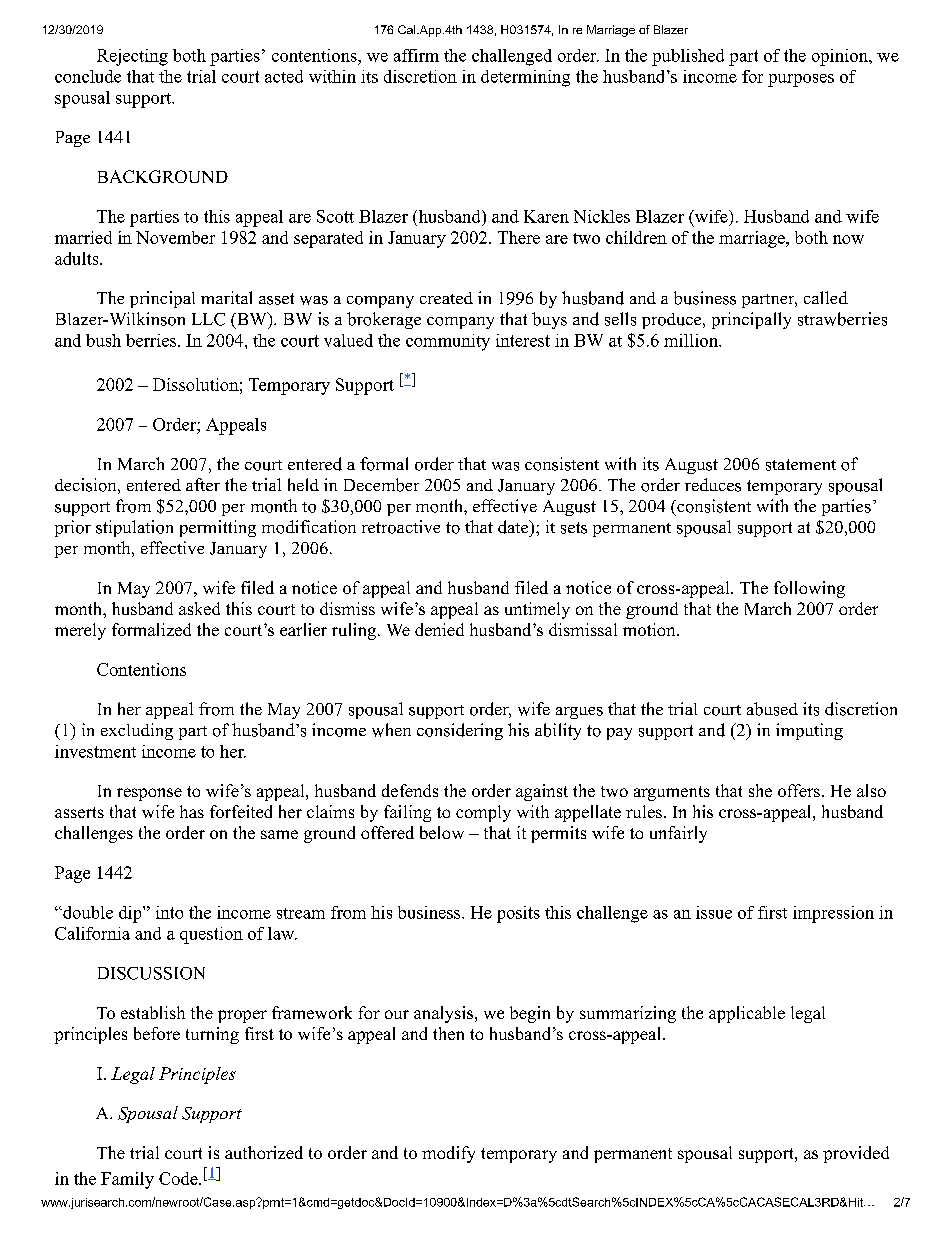 The image size is (952, 1233). I want to click on asked, so click(199, 608).
